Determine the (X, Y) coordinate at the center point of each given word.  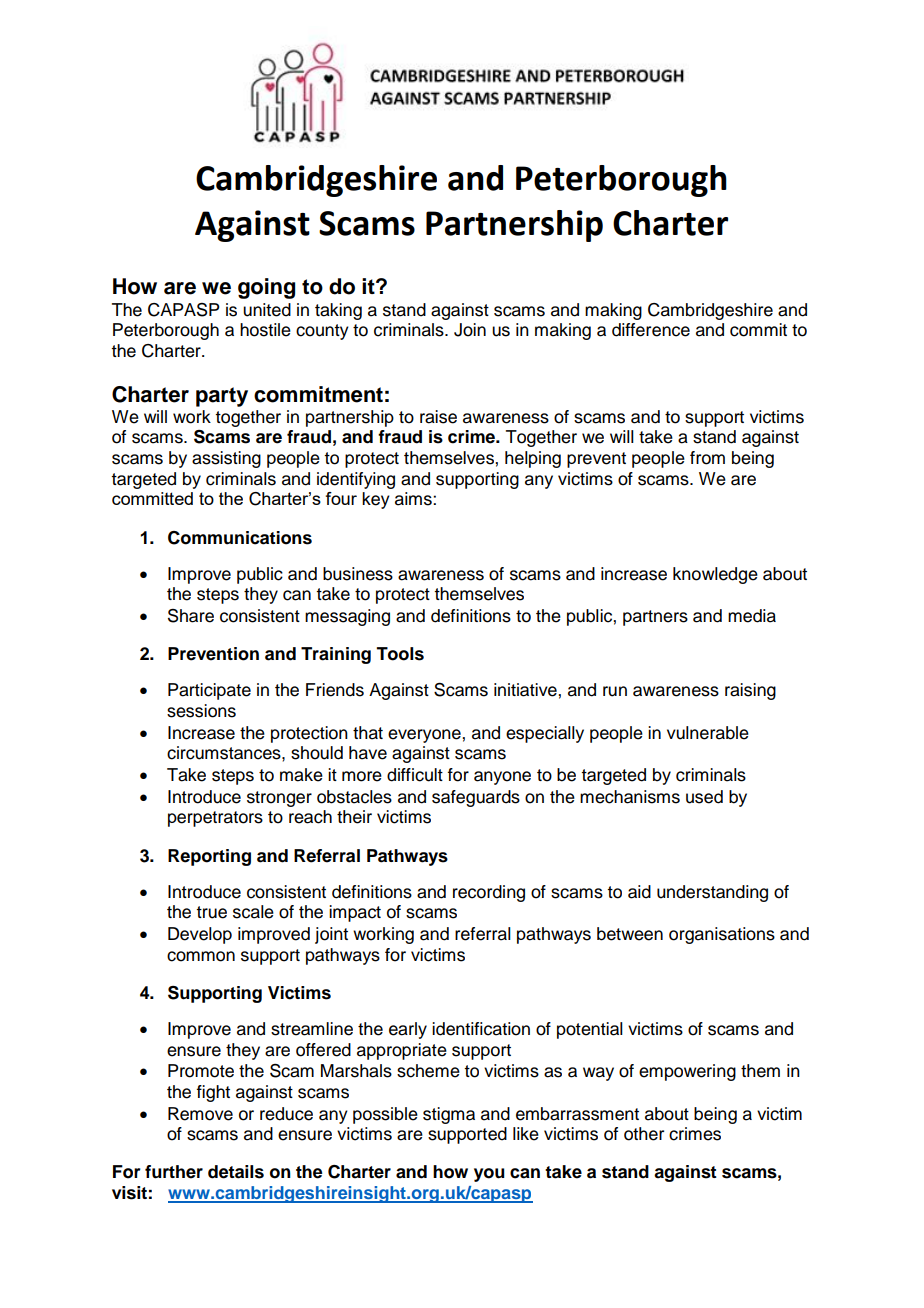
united (267, 310)
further (174, 1172)
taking (338, 311)
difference (651, 330)
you (489, 1175)
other (644, 1134)
